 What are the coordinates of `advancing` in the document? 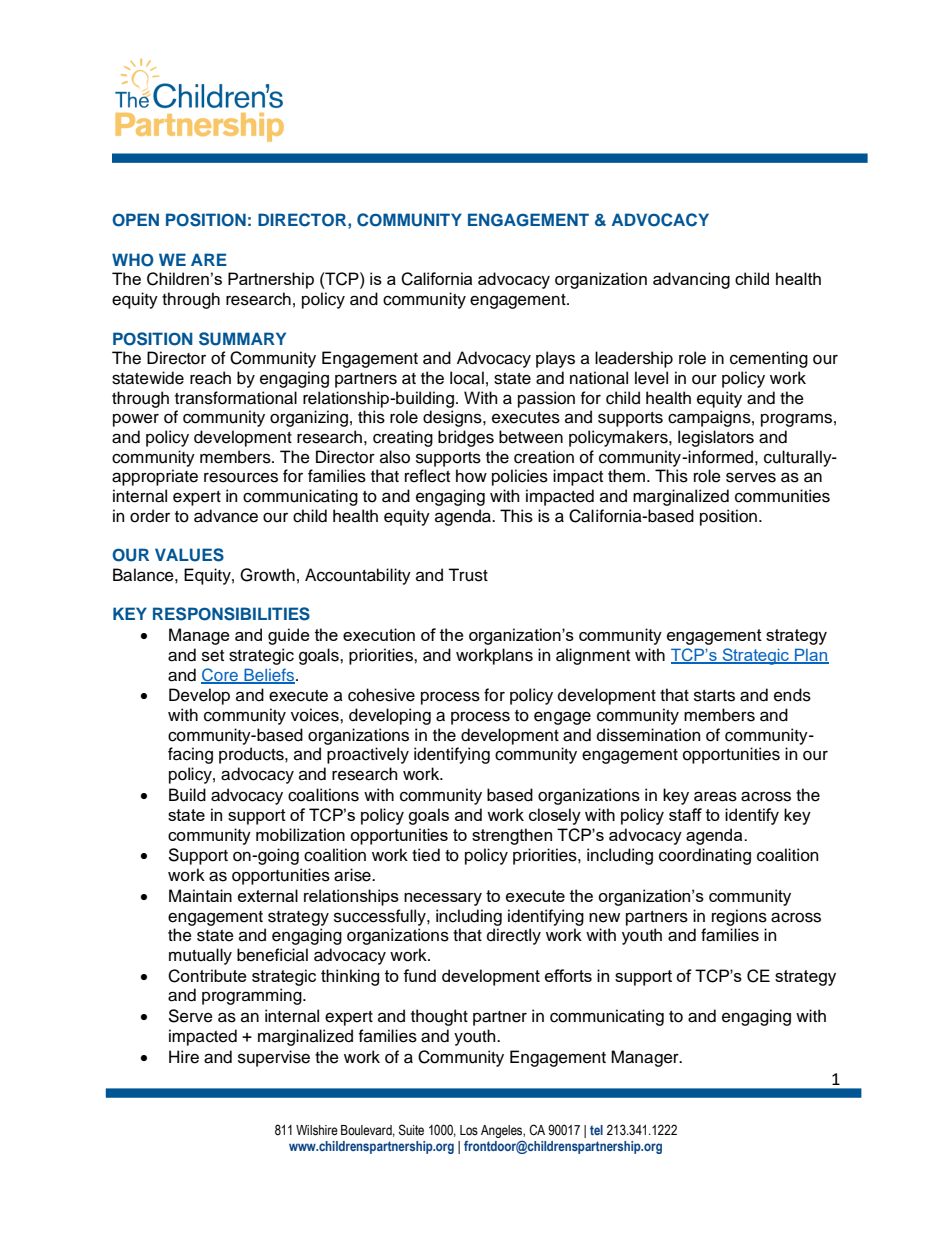 It's located at (691, 280).
